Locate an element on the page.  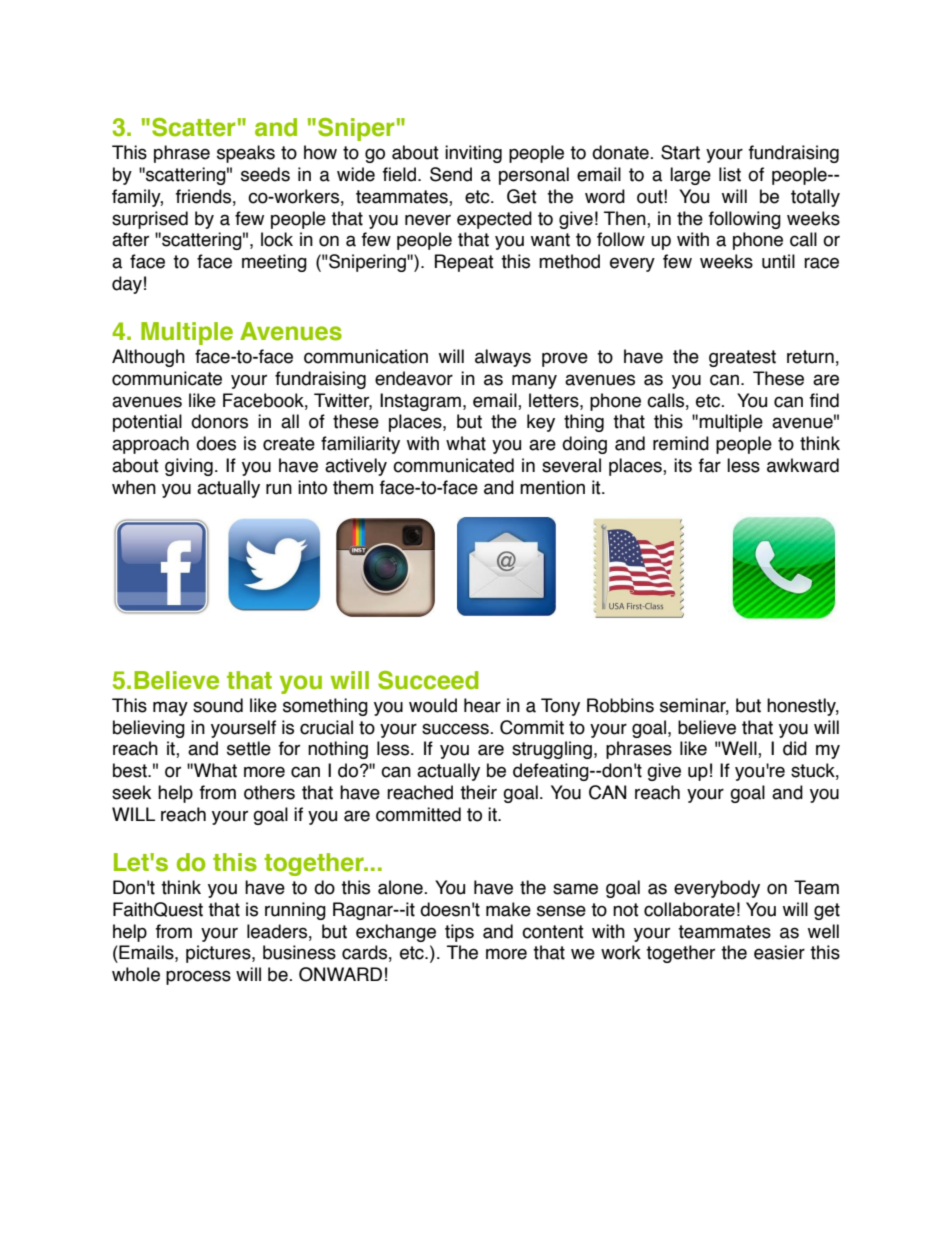
tips is located at coordinates (459, 933).
